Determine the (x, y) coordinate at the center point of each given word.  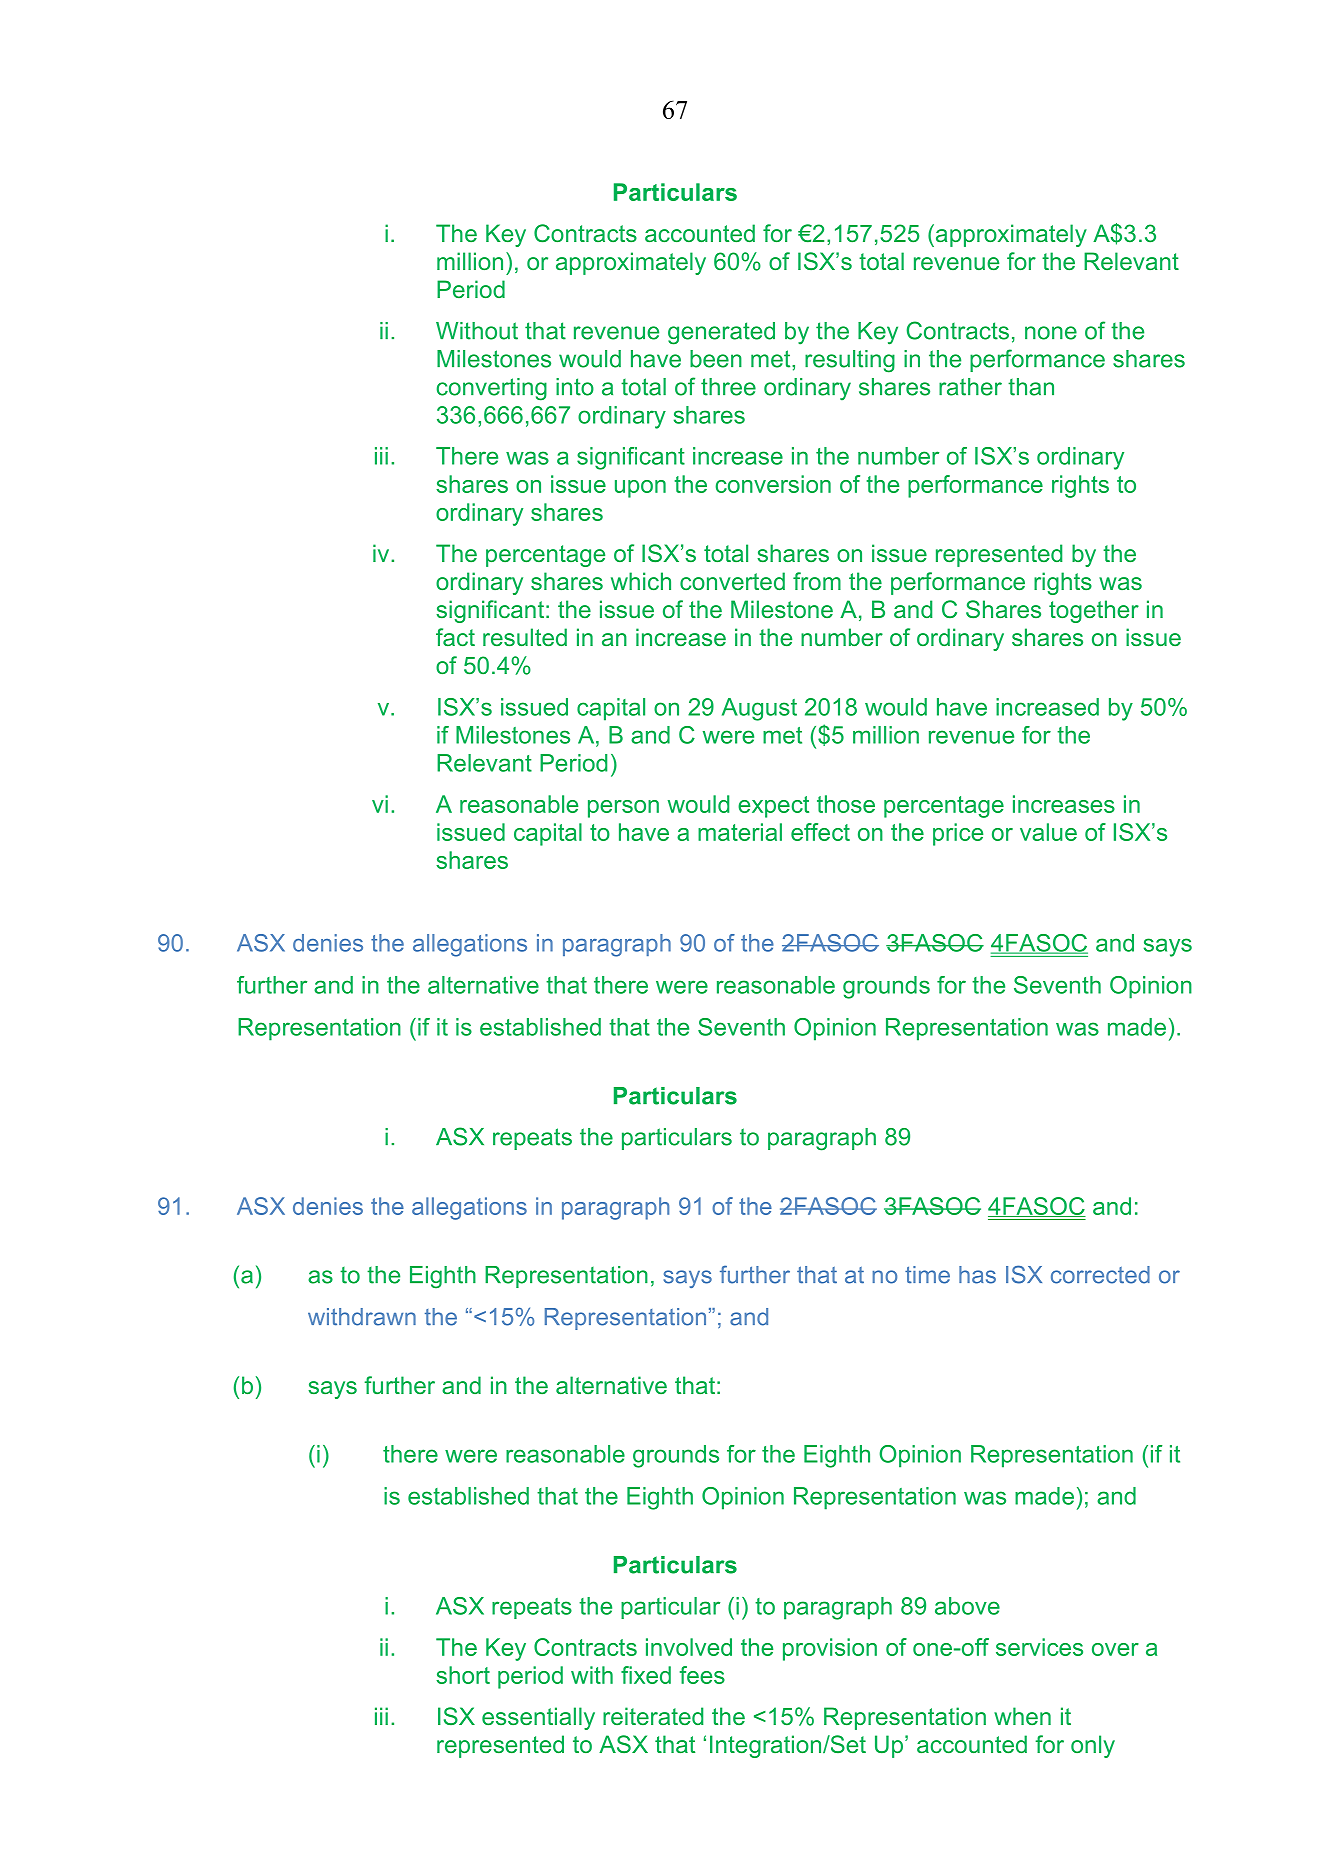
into (575, 387)
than (1031, 387)
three (728, 387)
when (1022, 1716)
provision (830, 1649)
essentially (538, 1718)
